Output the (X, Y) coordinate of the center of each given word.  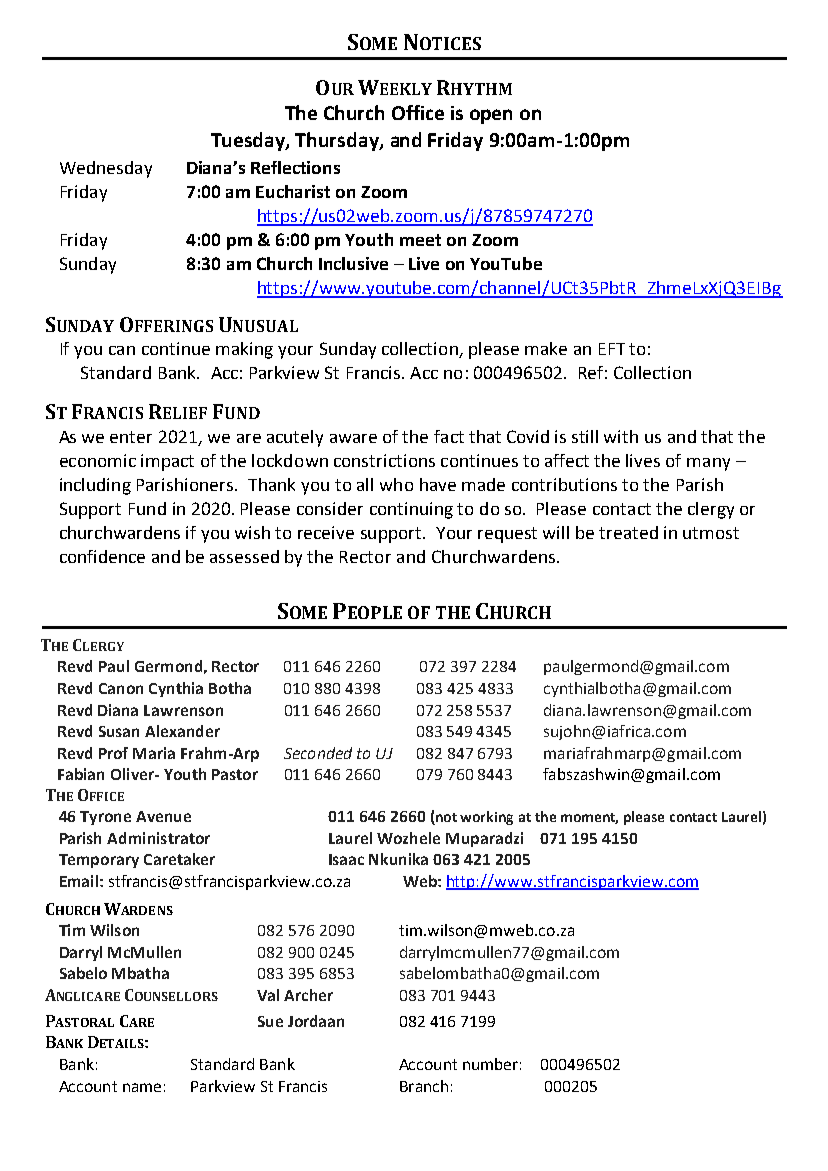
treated (628, 532)
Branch (424, 1086)
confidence (102, 556)
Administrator (158, 838)
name (142, 1087)
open (491, 116)
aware (353, 438)
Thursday (338, 141)
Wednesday (106, 169)
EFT (612, 349)
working (486, 818)
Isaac (346, 859)
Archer (308, 995)
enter (131, 437)
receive (326, 532)
